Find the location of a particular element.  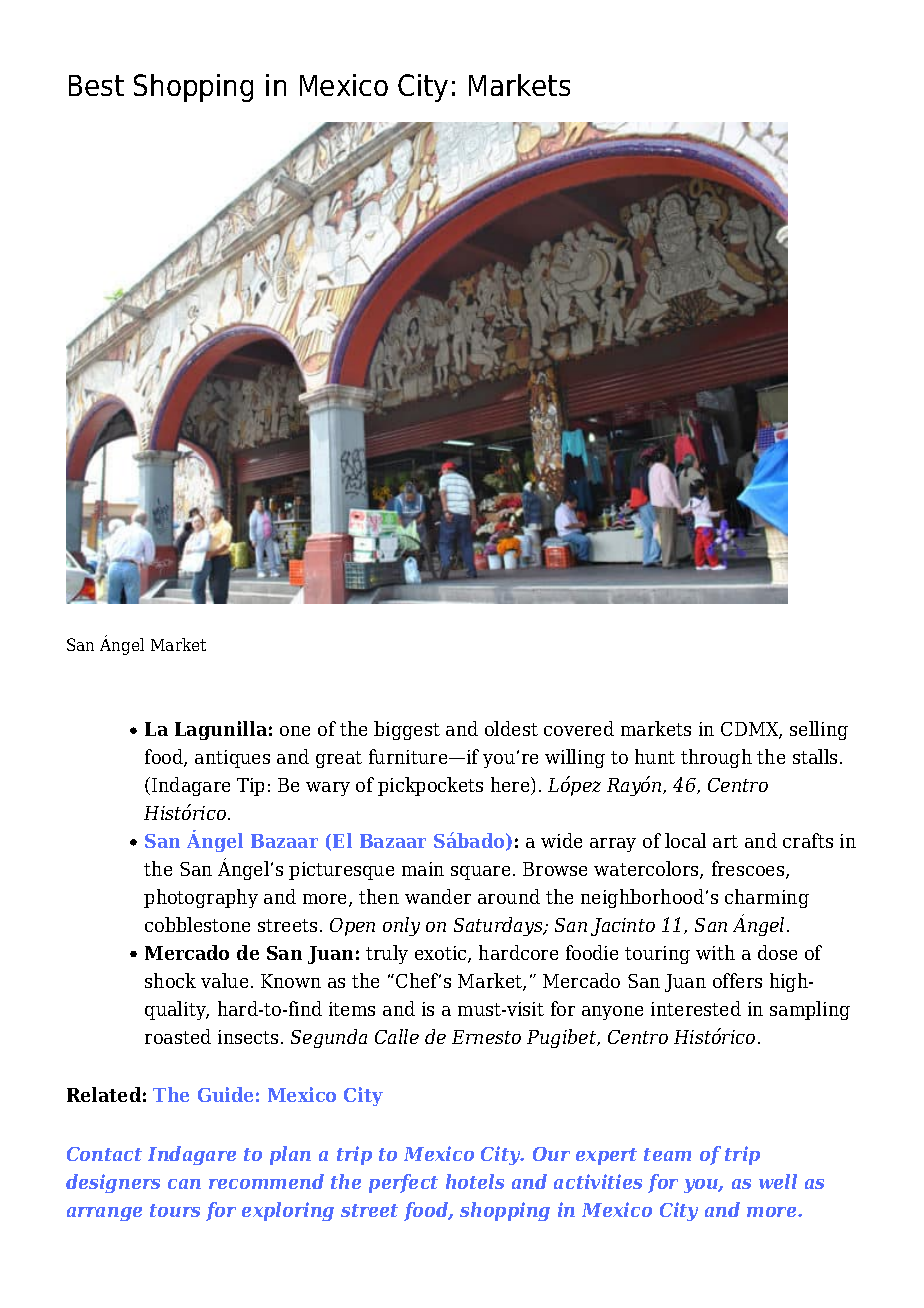

oldest is located at coordinates (511, 728).
